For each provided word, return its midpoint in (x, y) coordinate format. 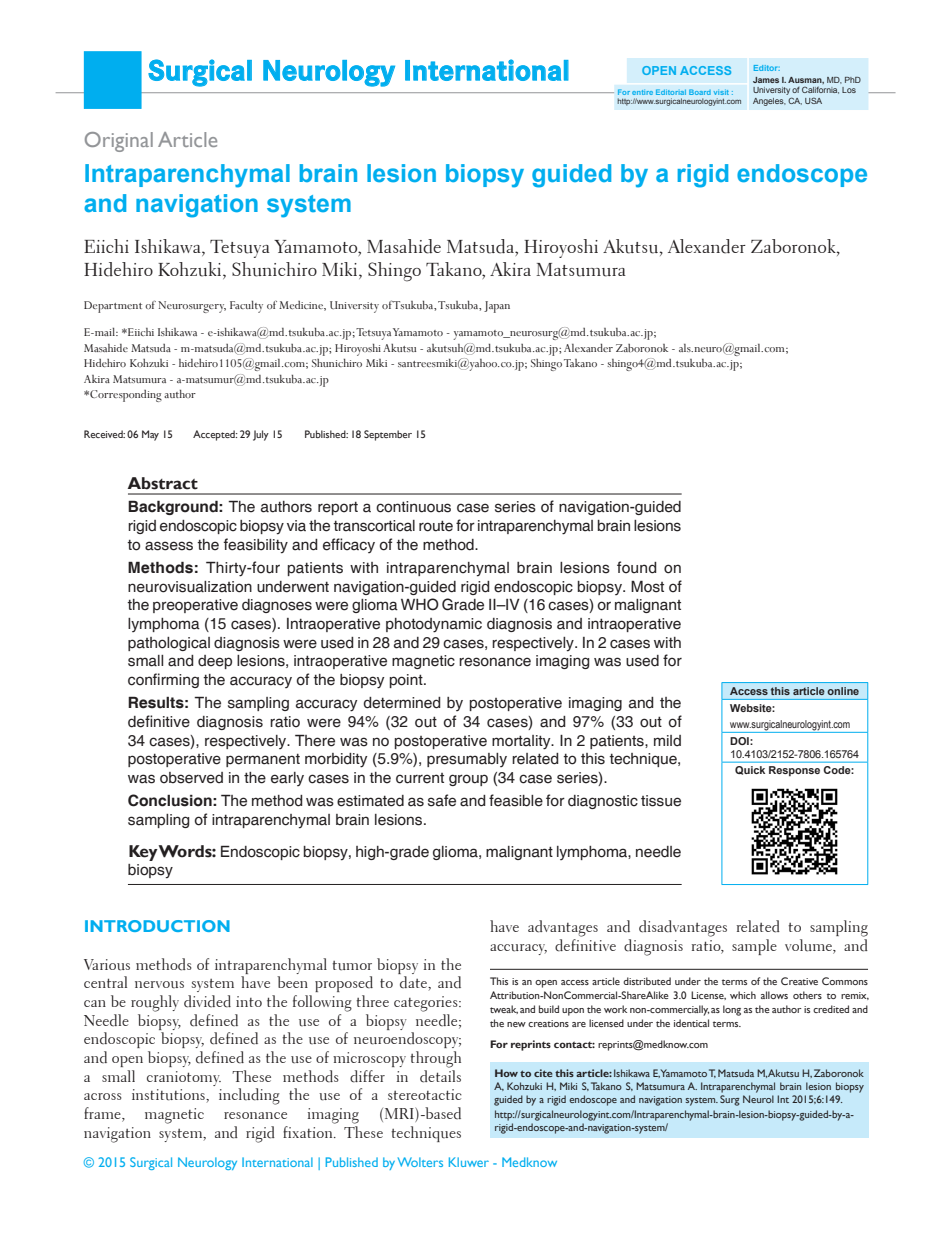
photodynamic (434, 625)
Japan (497, 307)
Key (144, 853)
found (637, 567)
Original (119, 142)
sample (754, 947)
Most (647, 586)
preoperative (195, 606)
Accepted (215, 435)
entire (642, 92)
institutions (169, 1096)
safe (442, 800)
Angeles (769, 102)
